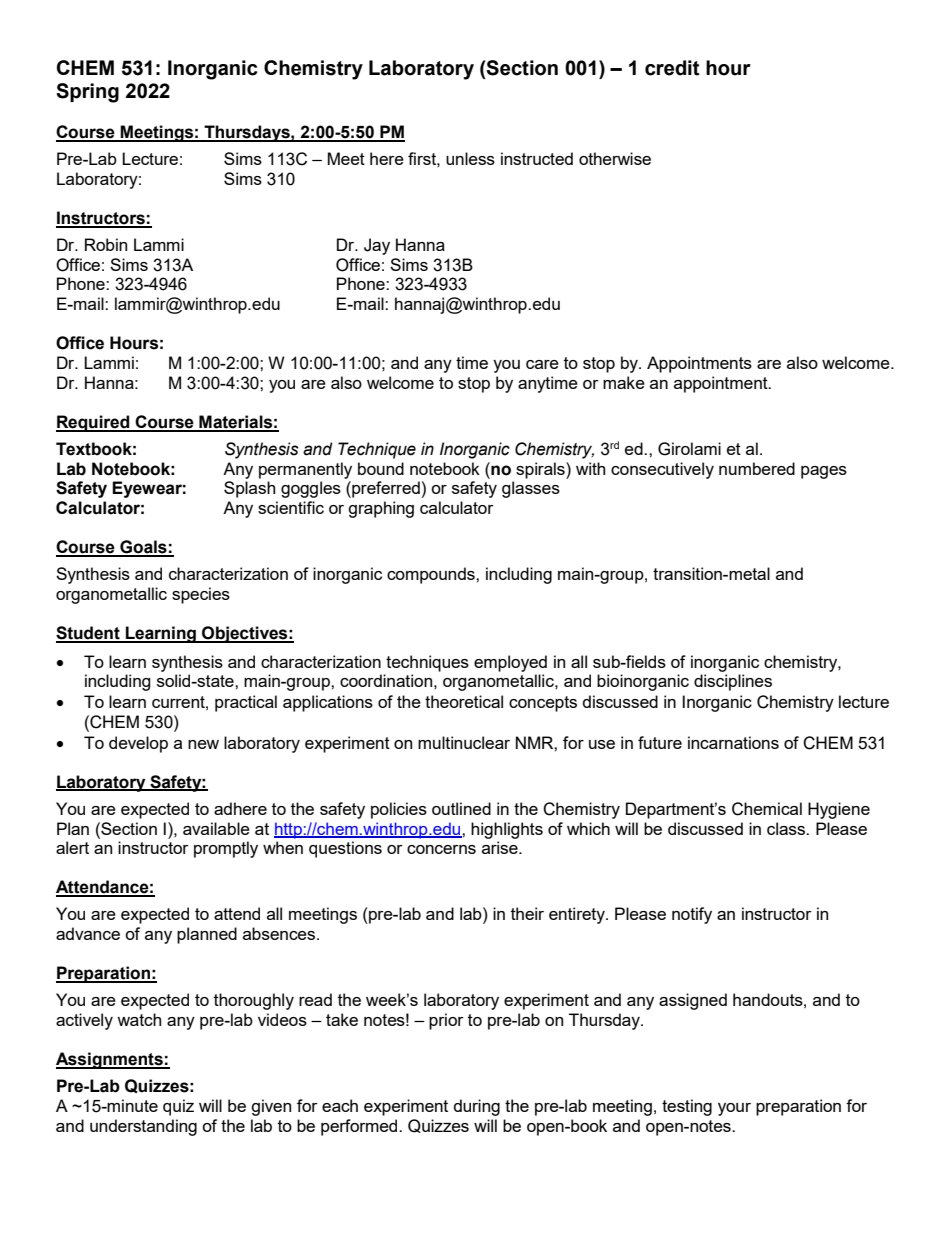 The width and height of the image is (952, 1233). I want to click on credit, so click(672, 68).
